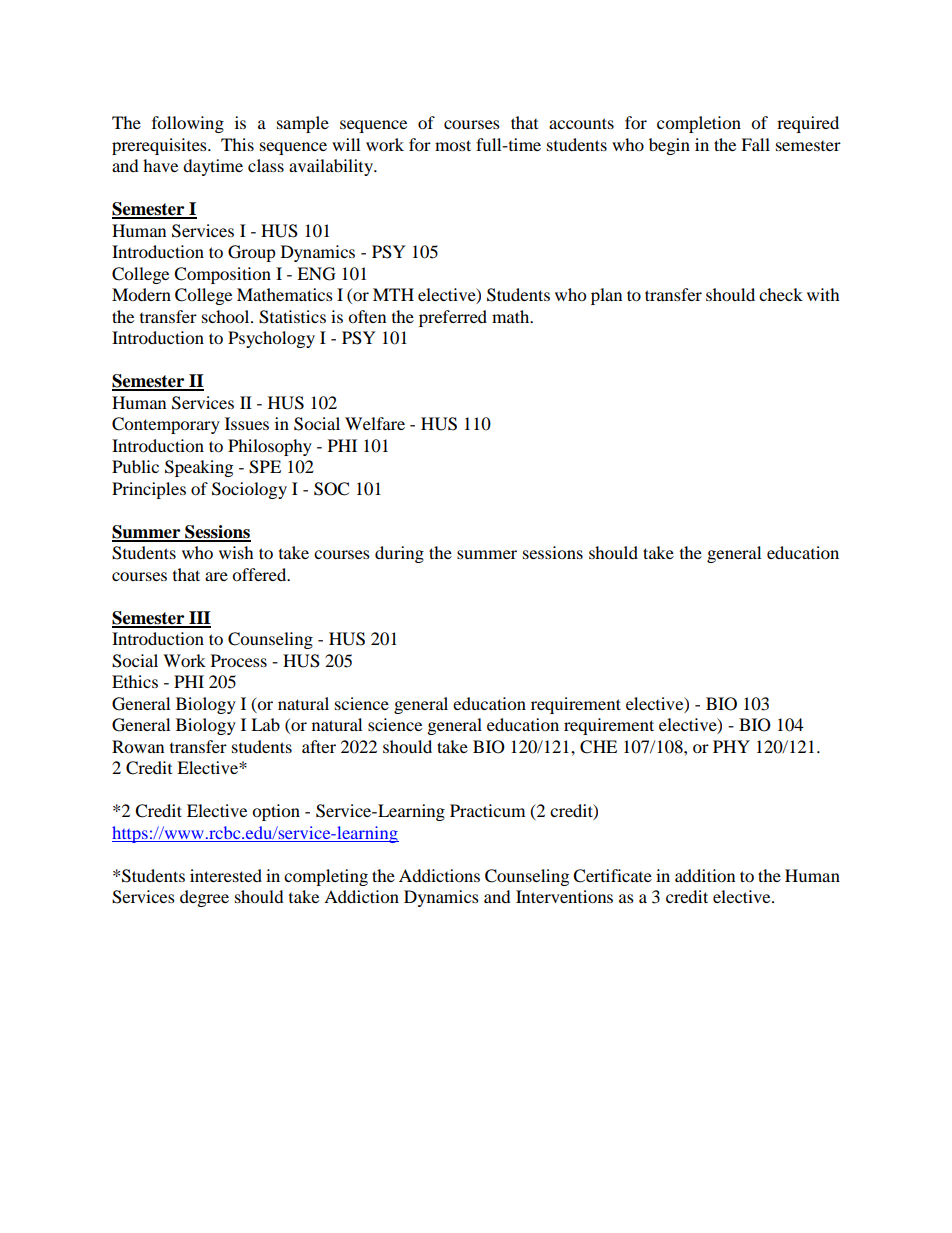 This document has width=952, height=1233. I want to click on Interventions, so click(564, 896).
